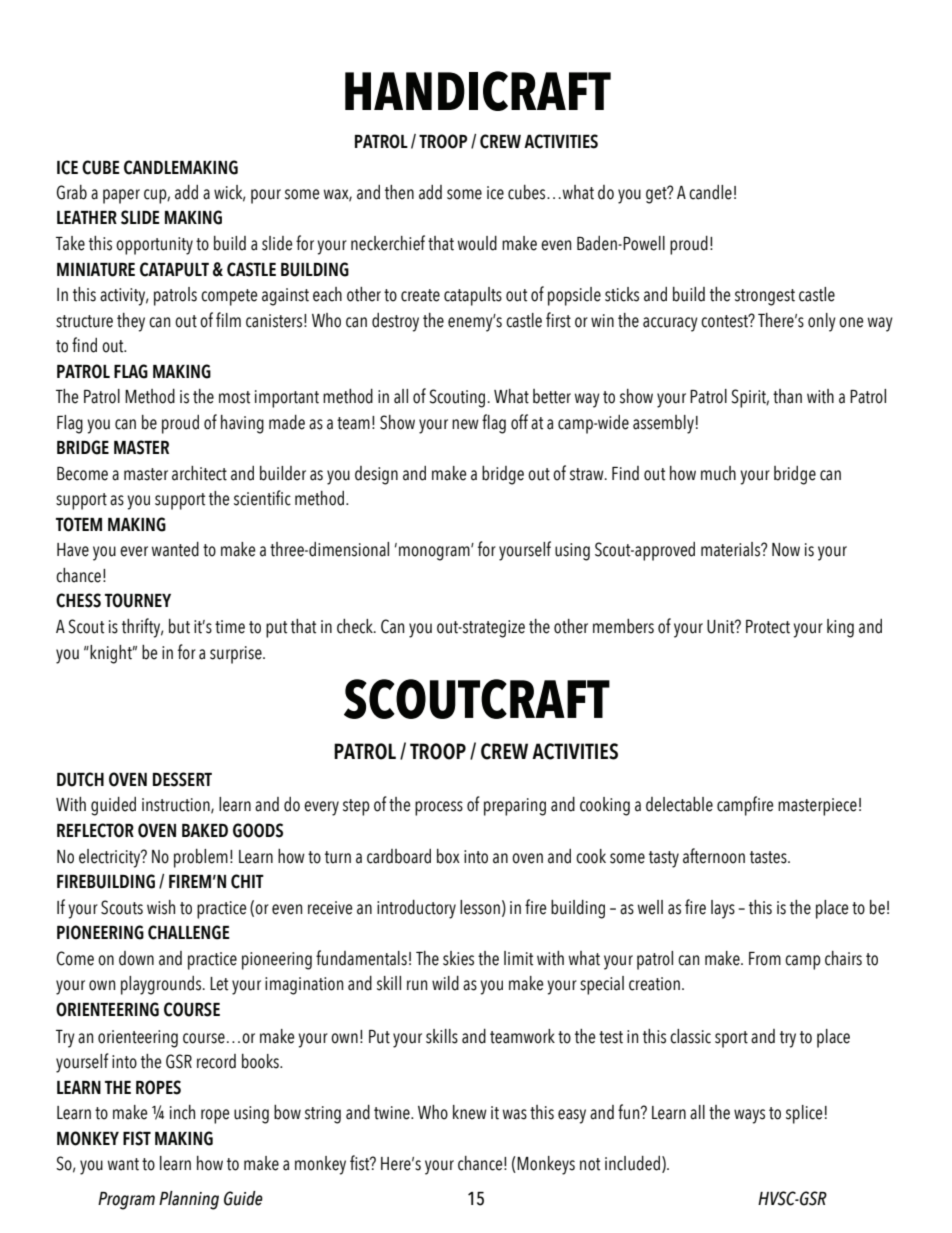 The height and width of the page is (1233, 952). What do you see at coordinates (356, 626) in the page?
I see `check` at bounding box center [356, 626].
